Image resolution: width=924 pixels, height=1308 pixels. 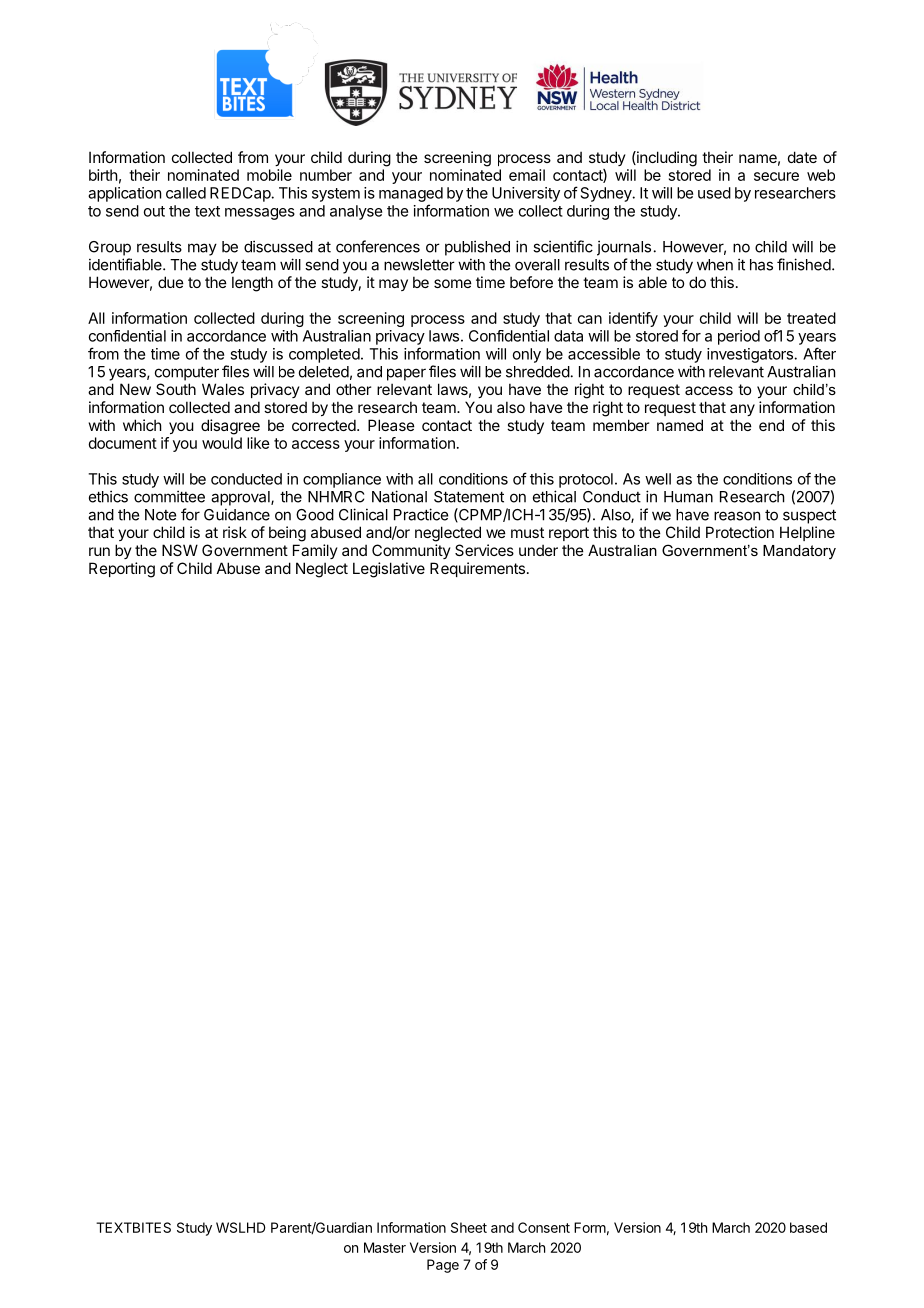 I want to click on any, so click(x=742, y=410).
